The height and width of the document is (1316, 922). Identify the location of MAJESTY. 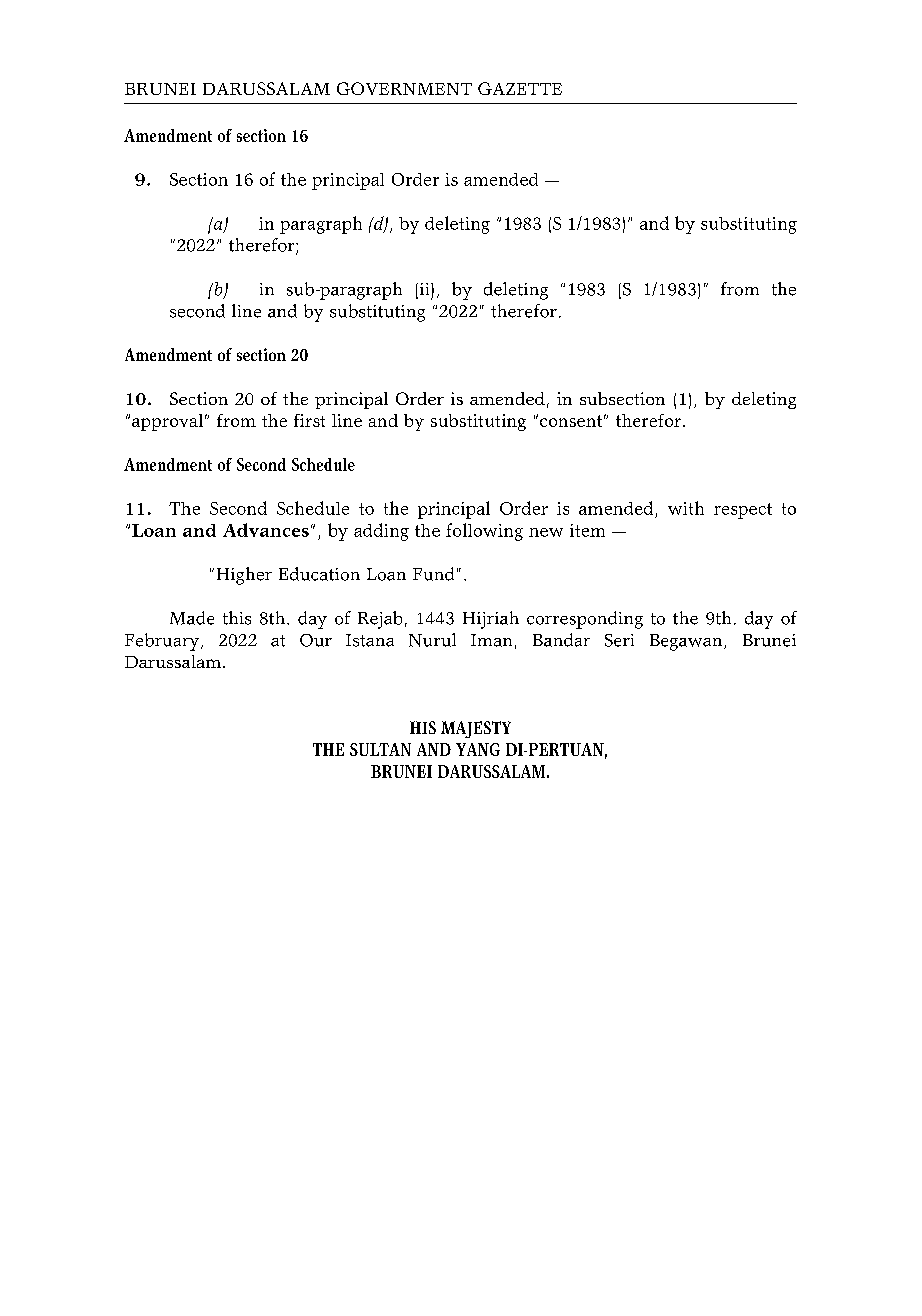
(476, 729).
